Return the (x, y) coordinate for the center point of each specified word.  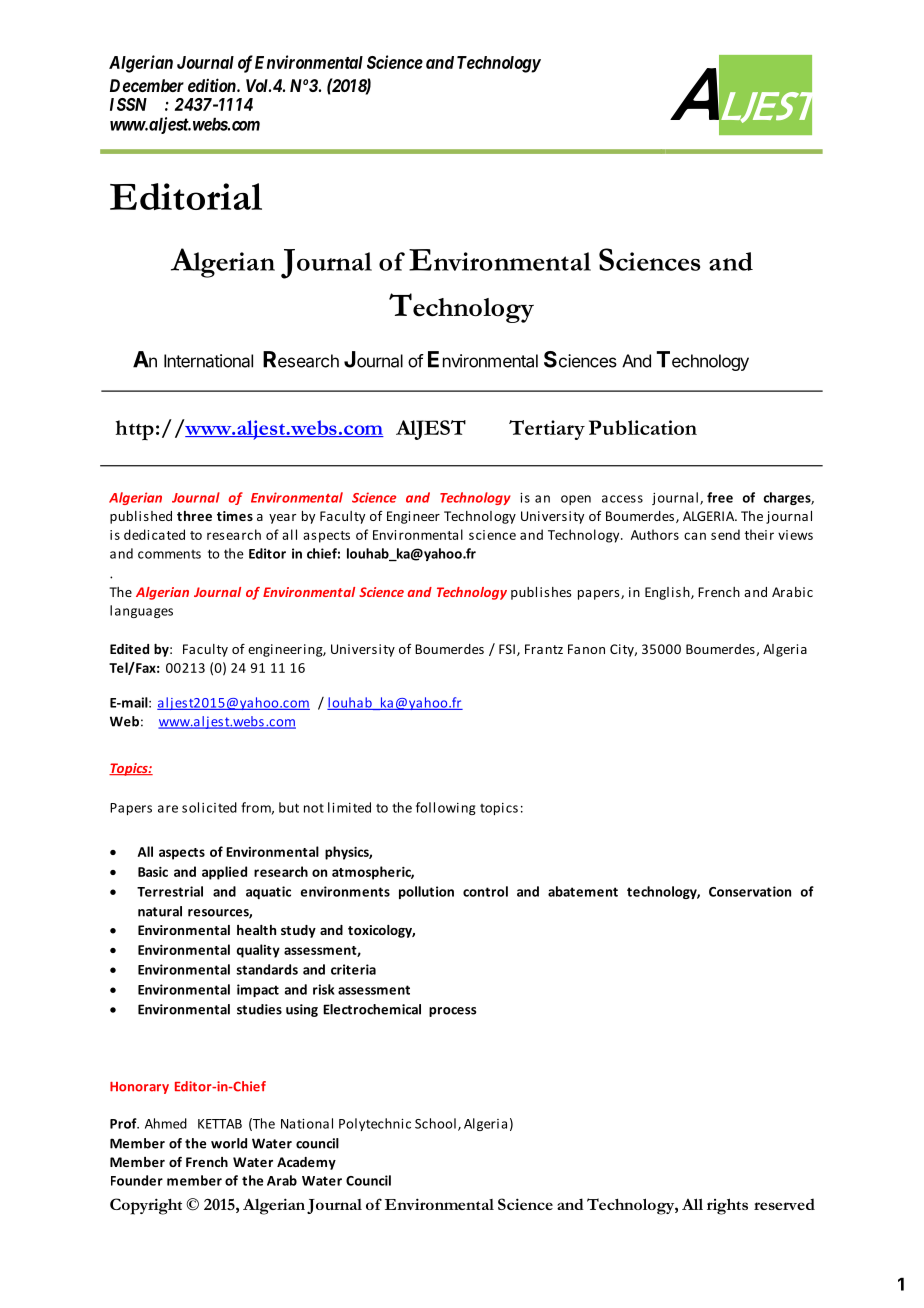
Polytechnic (375, 1124)
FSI (507, 649)
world (229, 1143)
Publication (643, 427)
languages (141, 611)
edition (213, 85)
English (668, 593)
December (147, 85)
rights (727, 1206)
